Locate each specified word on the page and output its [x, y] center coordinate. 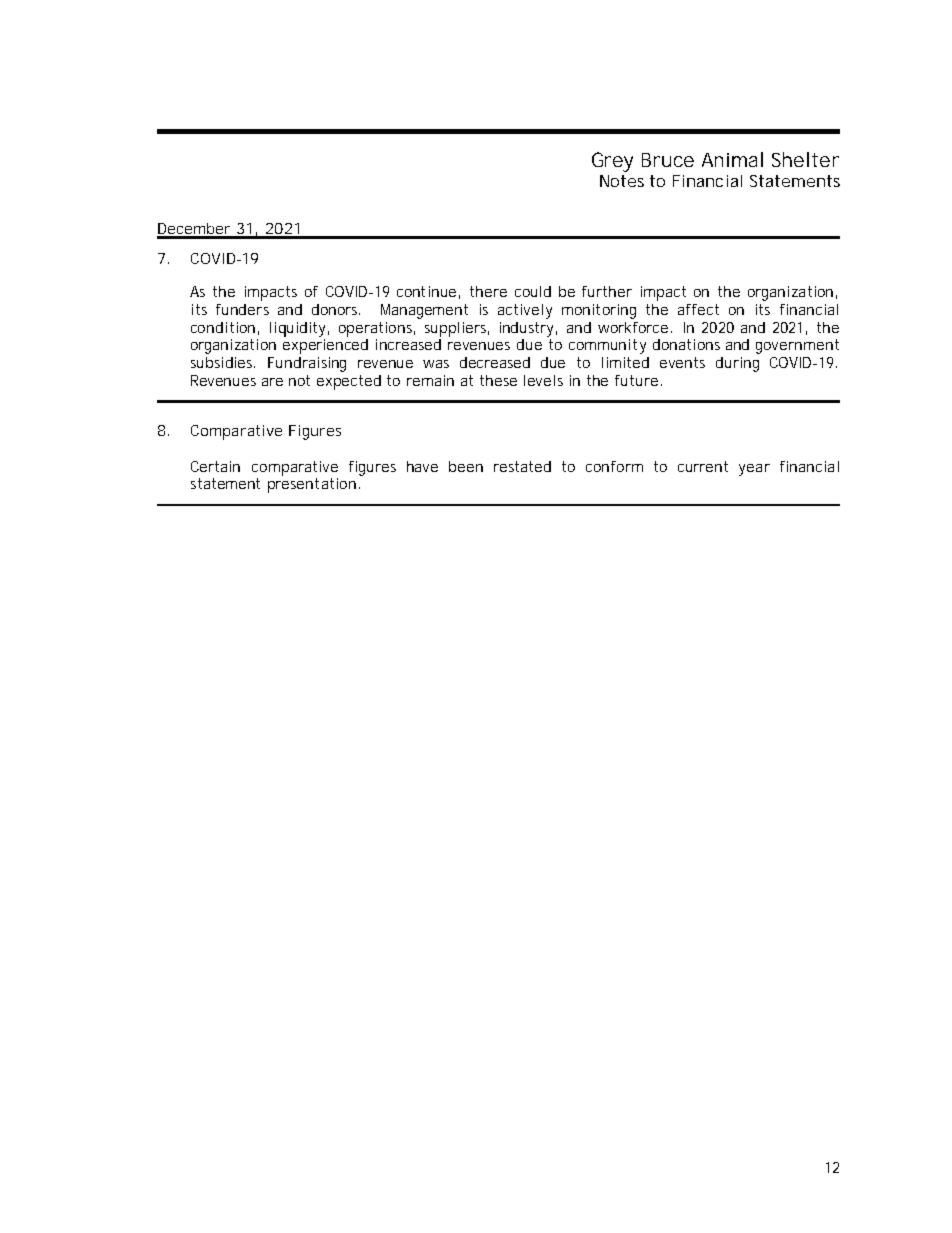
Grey [612, 162]
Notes [622, 181]
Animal [732, 159]
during [737, 364]
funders [242, 309]
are [272, 382]
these [498, 380]
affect [698, 309]
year [754, 470]
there [488, 291]
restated [522, 466]
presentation [312, 485]
